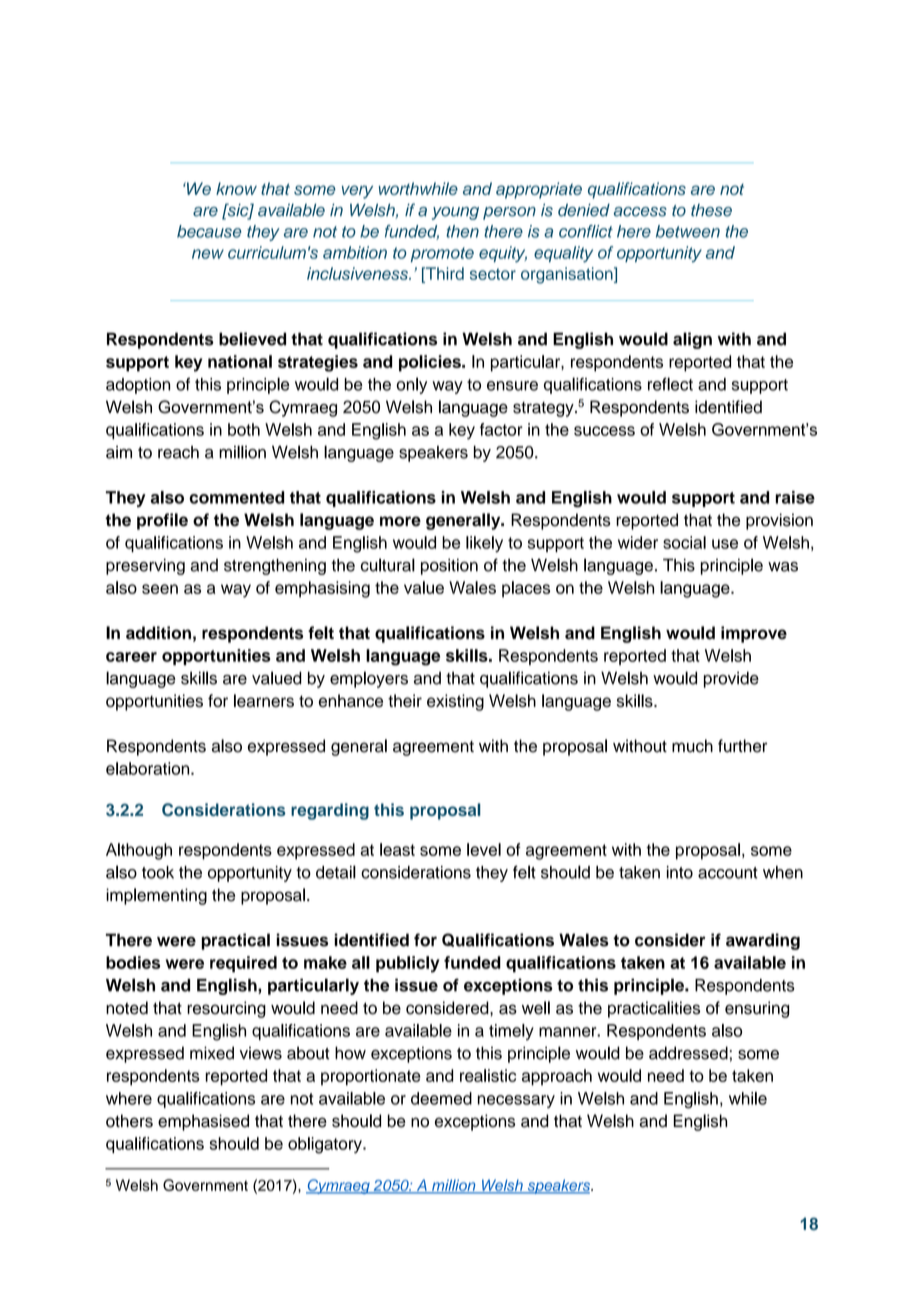  What do you see at coordinates (411, 385) in the page?
I see `only` at bounding box center [411, 385].
